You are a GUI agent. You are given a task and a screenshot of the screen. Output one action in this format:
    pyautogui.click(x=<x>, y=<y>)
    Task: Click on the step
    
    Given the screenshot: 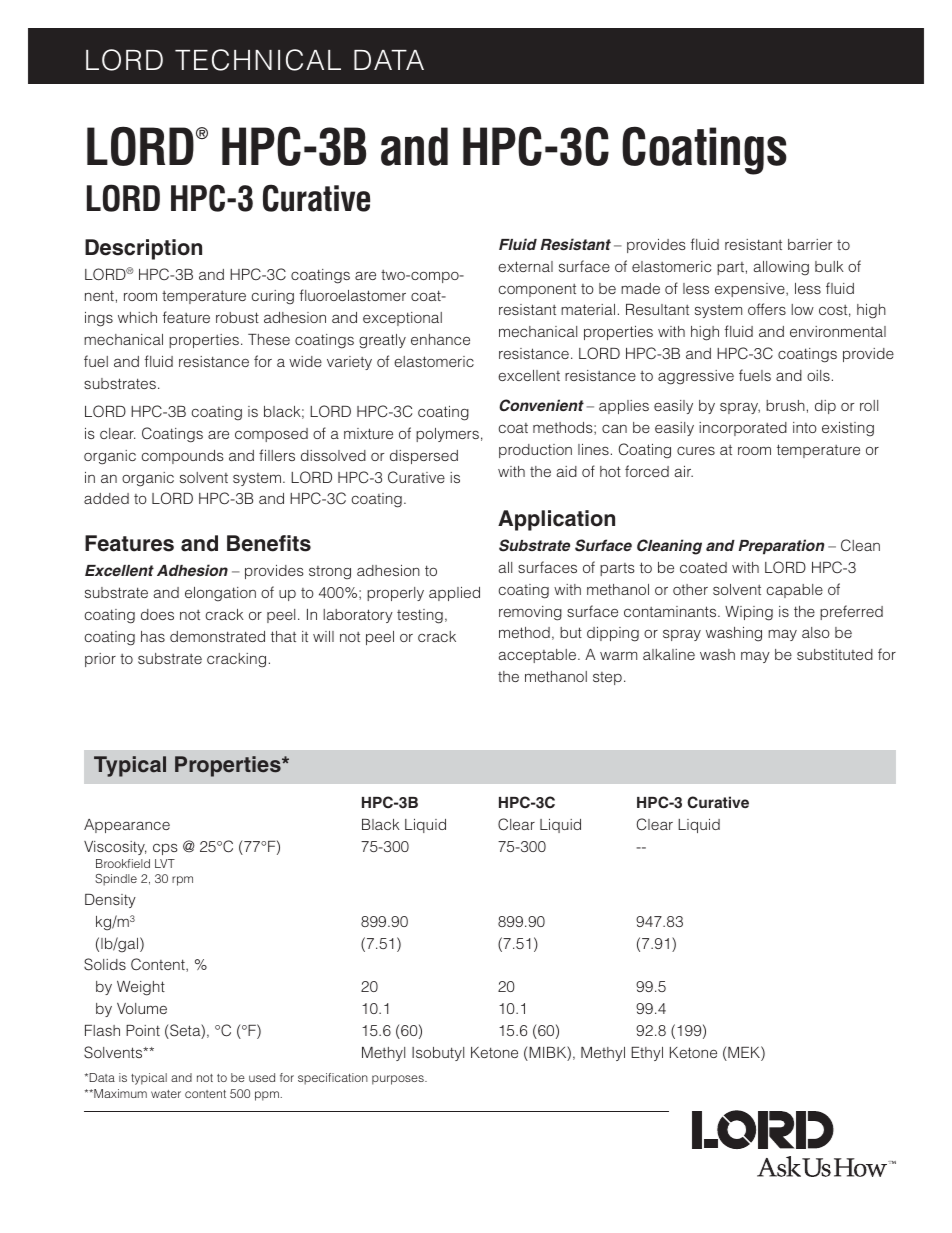 What is the action you would take?
    pyautogui.click(x=607, y=678)
